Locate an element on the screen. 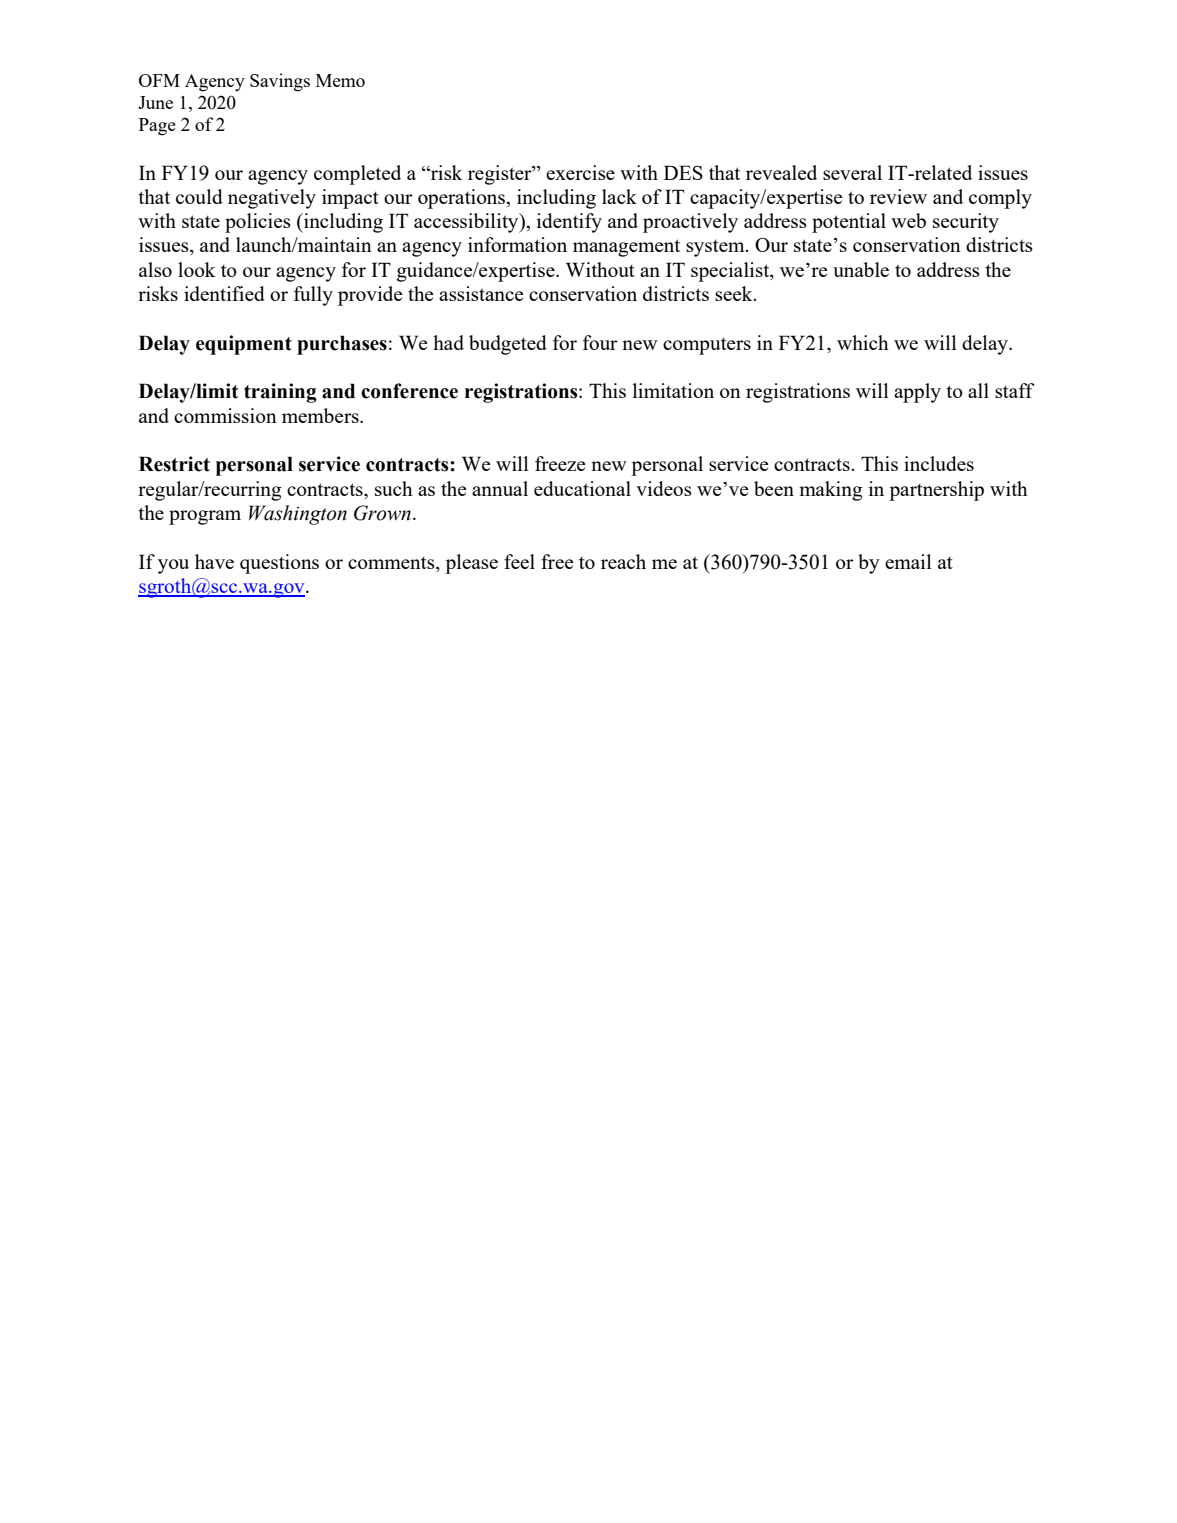 Image resolution: width=1177 pixels, height=1523 pixels. equipment is located at coordinates (244, 345).
